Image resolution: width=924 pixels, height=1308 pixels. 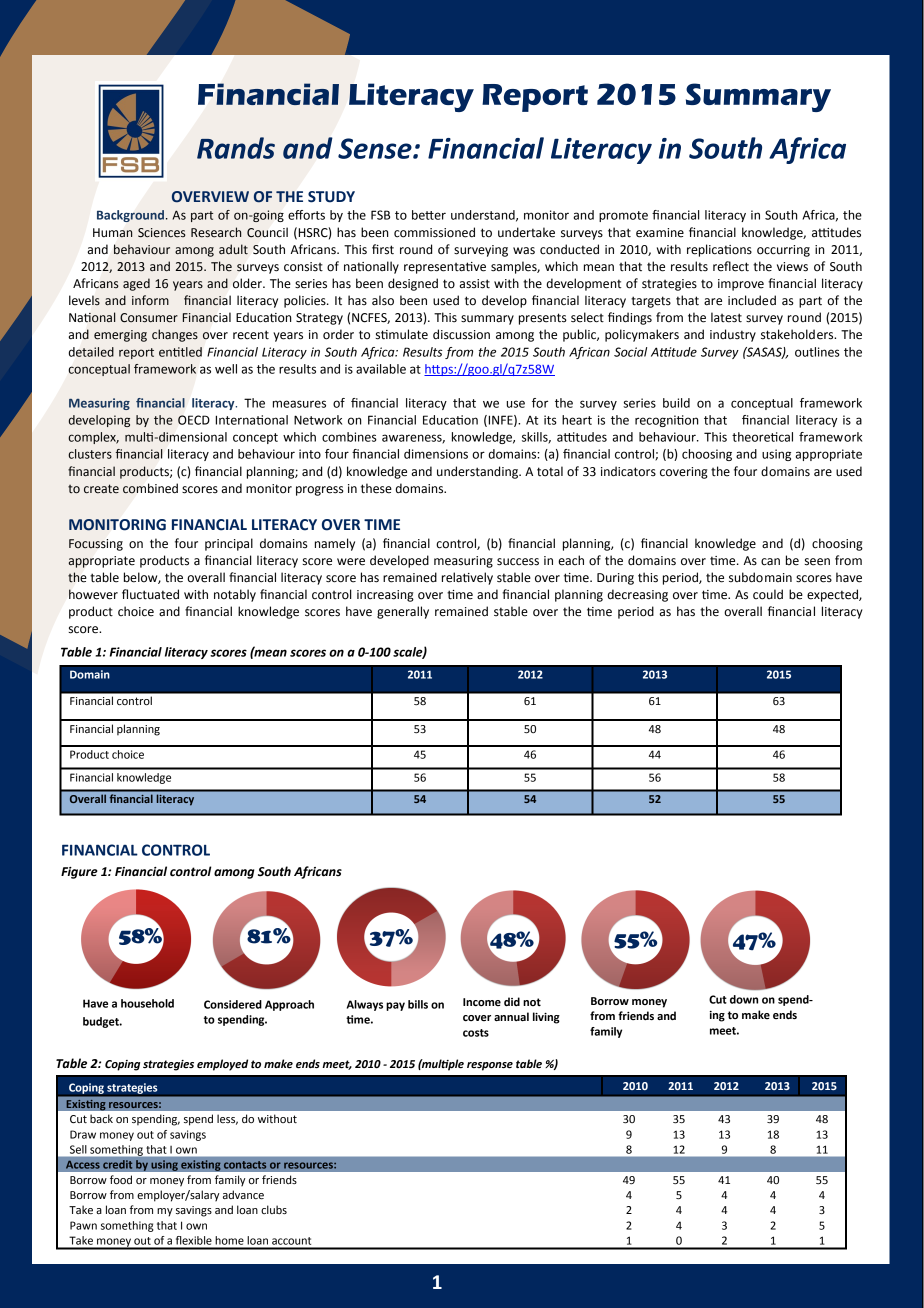 What do you see at coordinates (162, 233) in the image?
I see `Sciences` at bounding box center [162, 233].
